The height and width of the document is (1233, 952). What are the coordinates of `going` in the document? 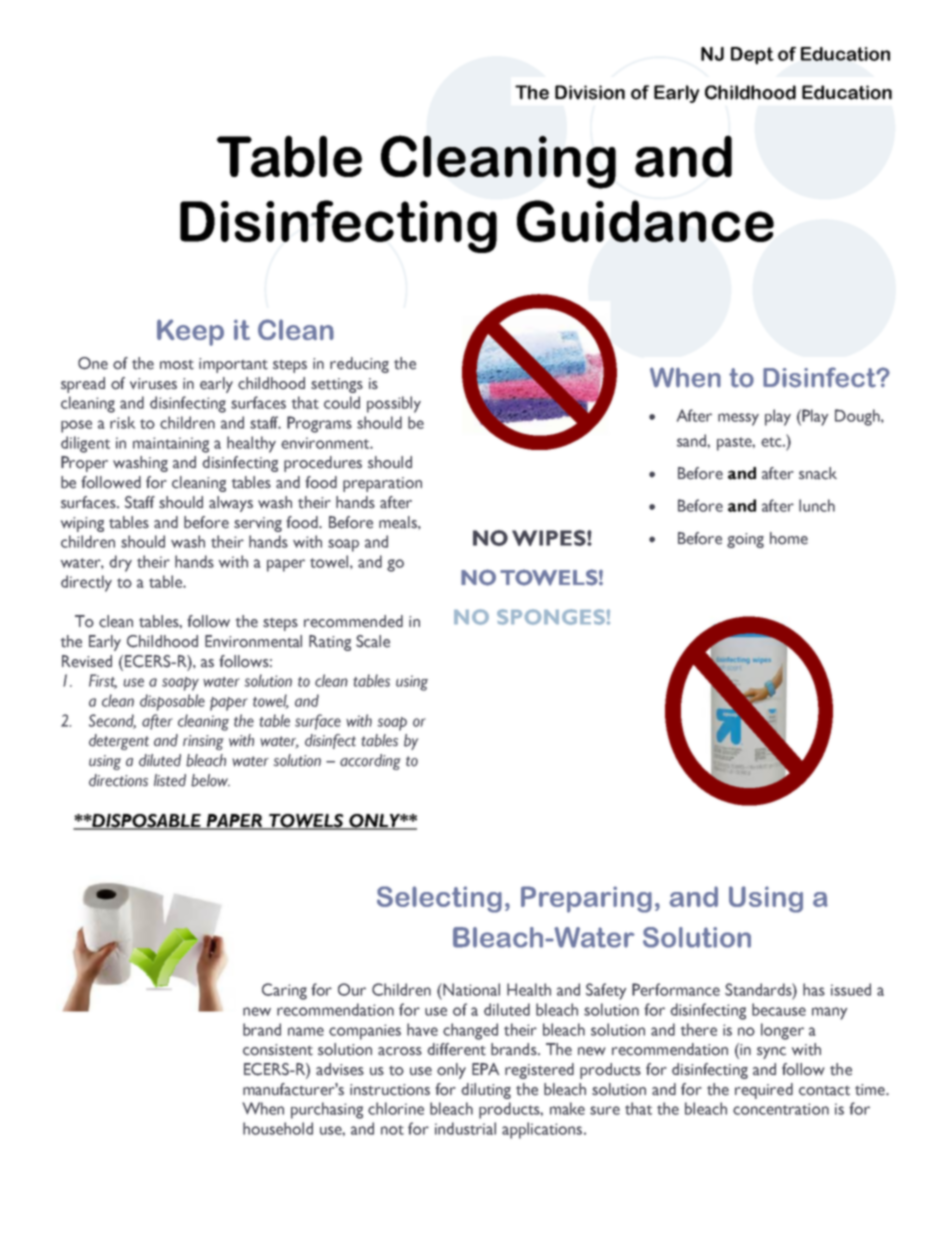 It's located at (745, 540).
